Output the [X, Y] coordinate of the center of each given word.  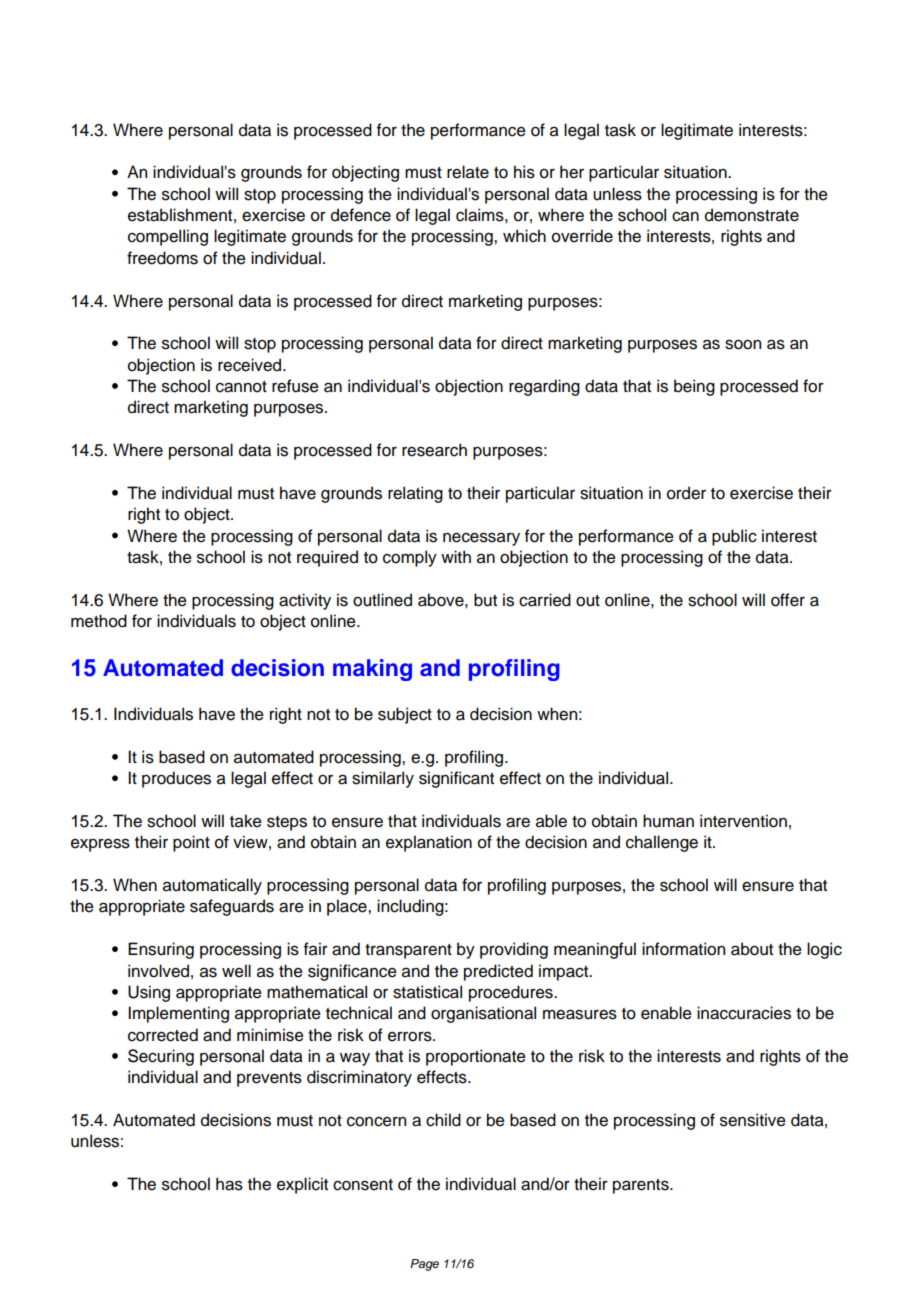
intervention [743, 821]
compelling [168, 237]
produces [176, 779]
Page [424, 1265]
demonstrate [752, 215]
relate [468, 172]
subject [405, 715]
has [229, 1184]
